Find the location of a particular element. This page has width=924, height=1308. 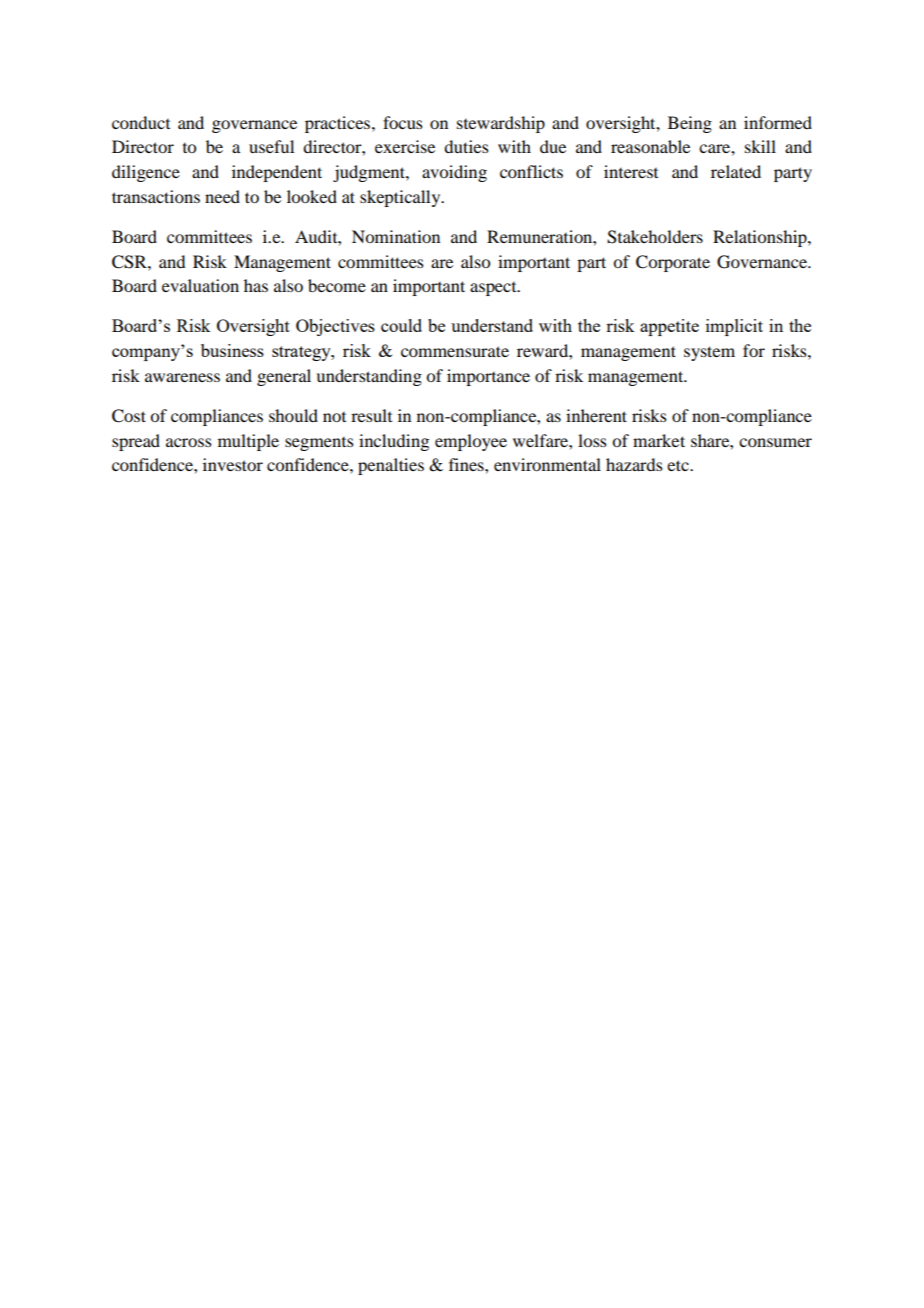

Corporate is located at coordinates (673, 263).
